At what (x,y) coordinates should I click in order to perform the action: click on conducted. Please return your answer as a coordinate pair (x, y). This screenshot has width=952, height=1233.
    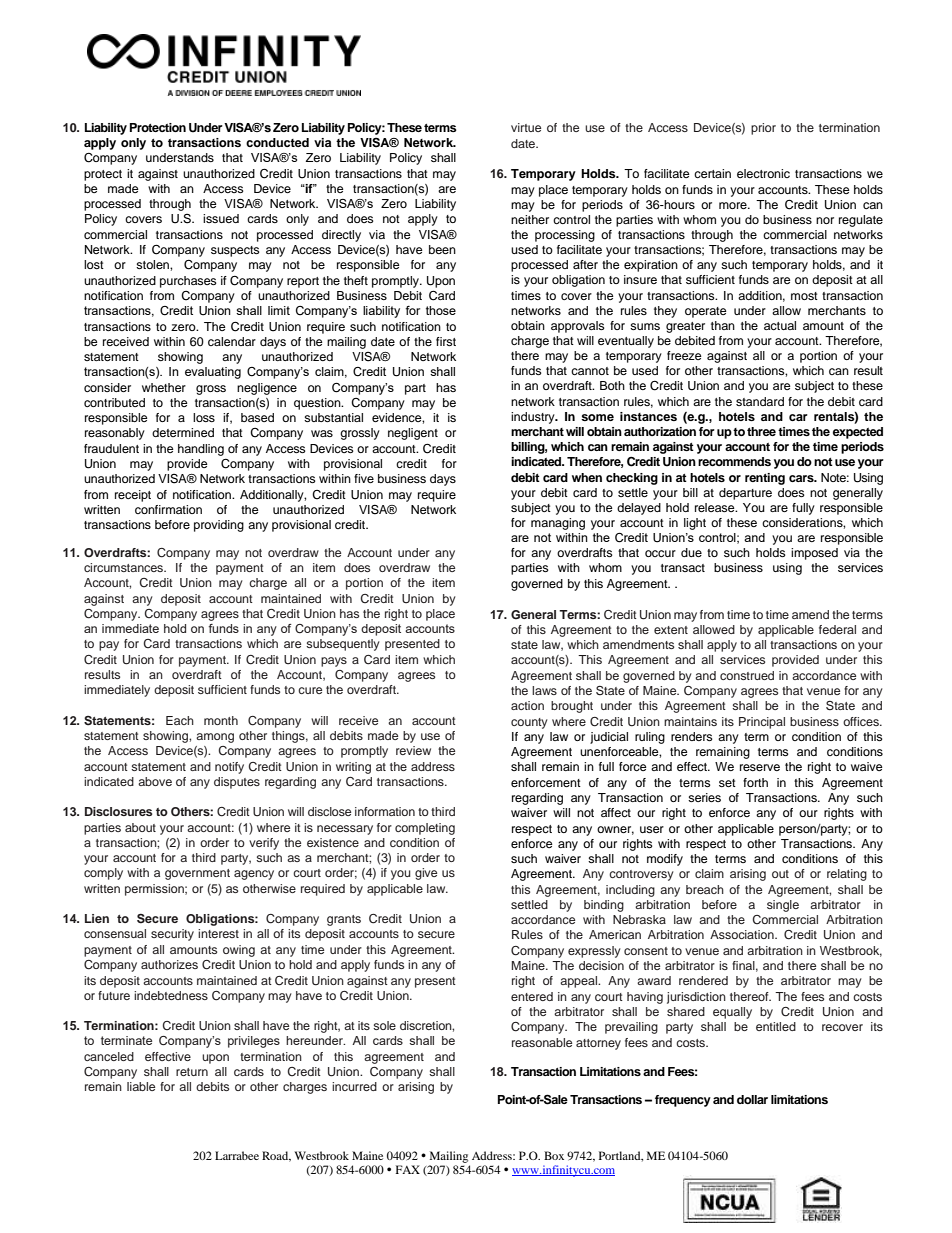
    Looking at the image, I should click on (277, 142).
